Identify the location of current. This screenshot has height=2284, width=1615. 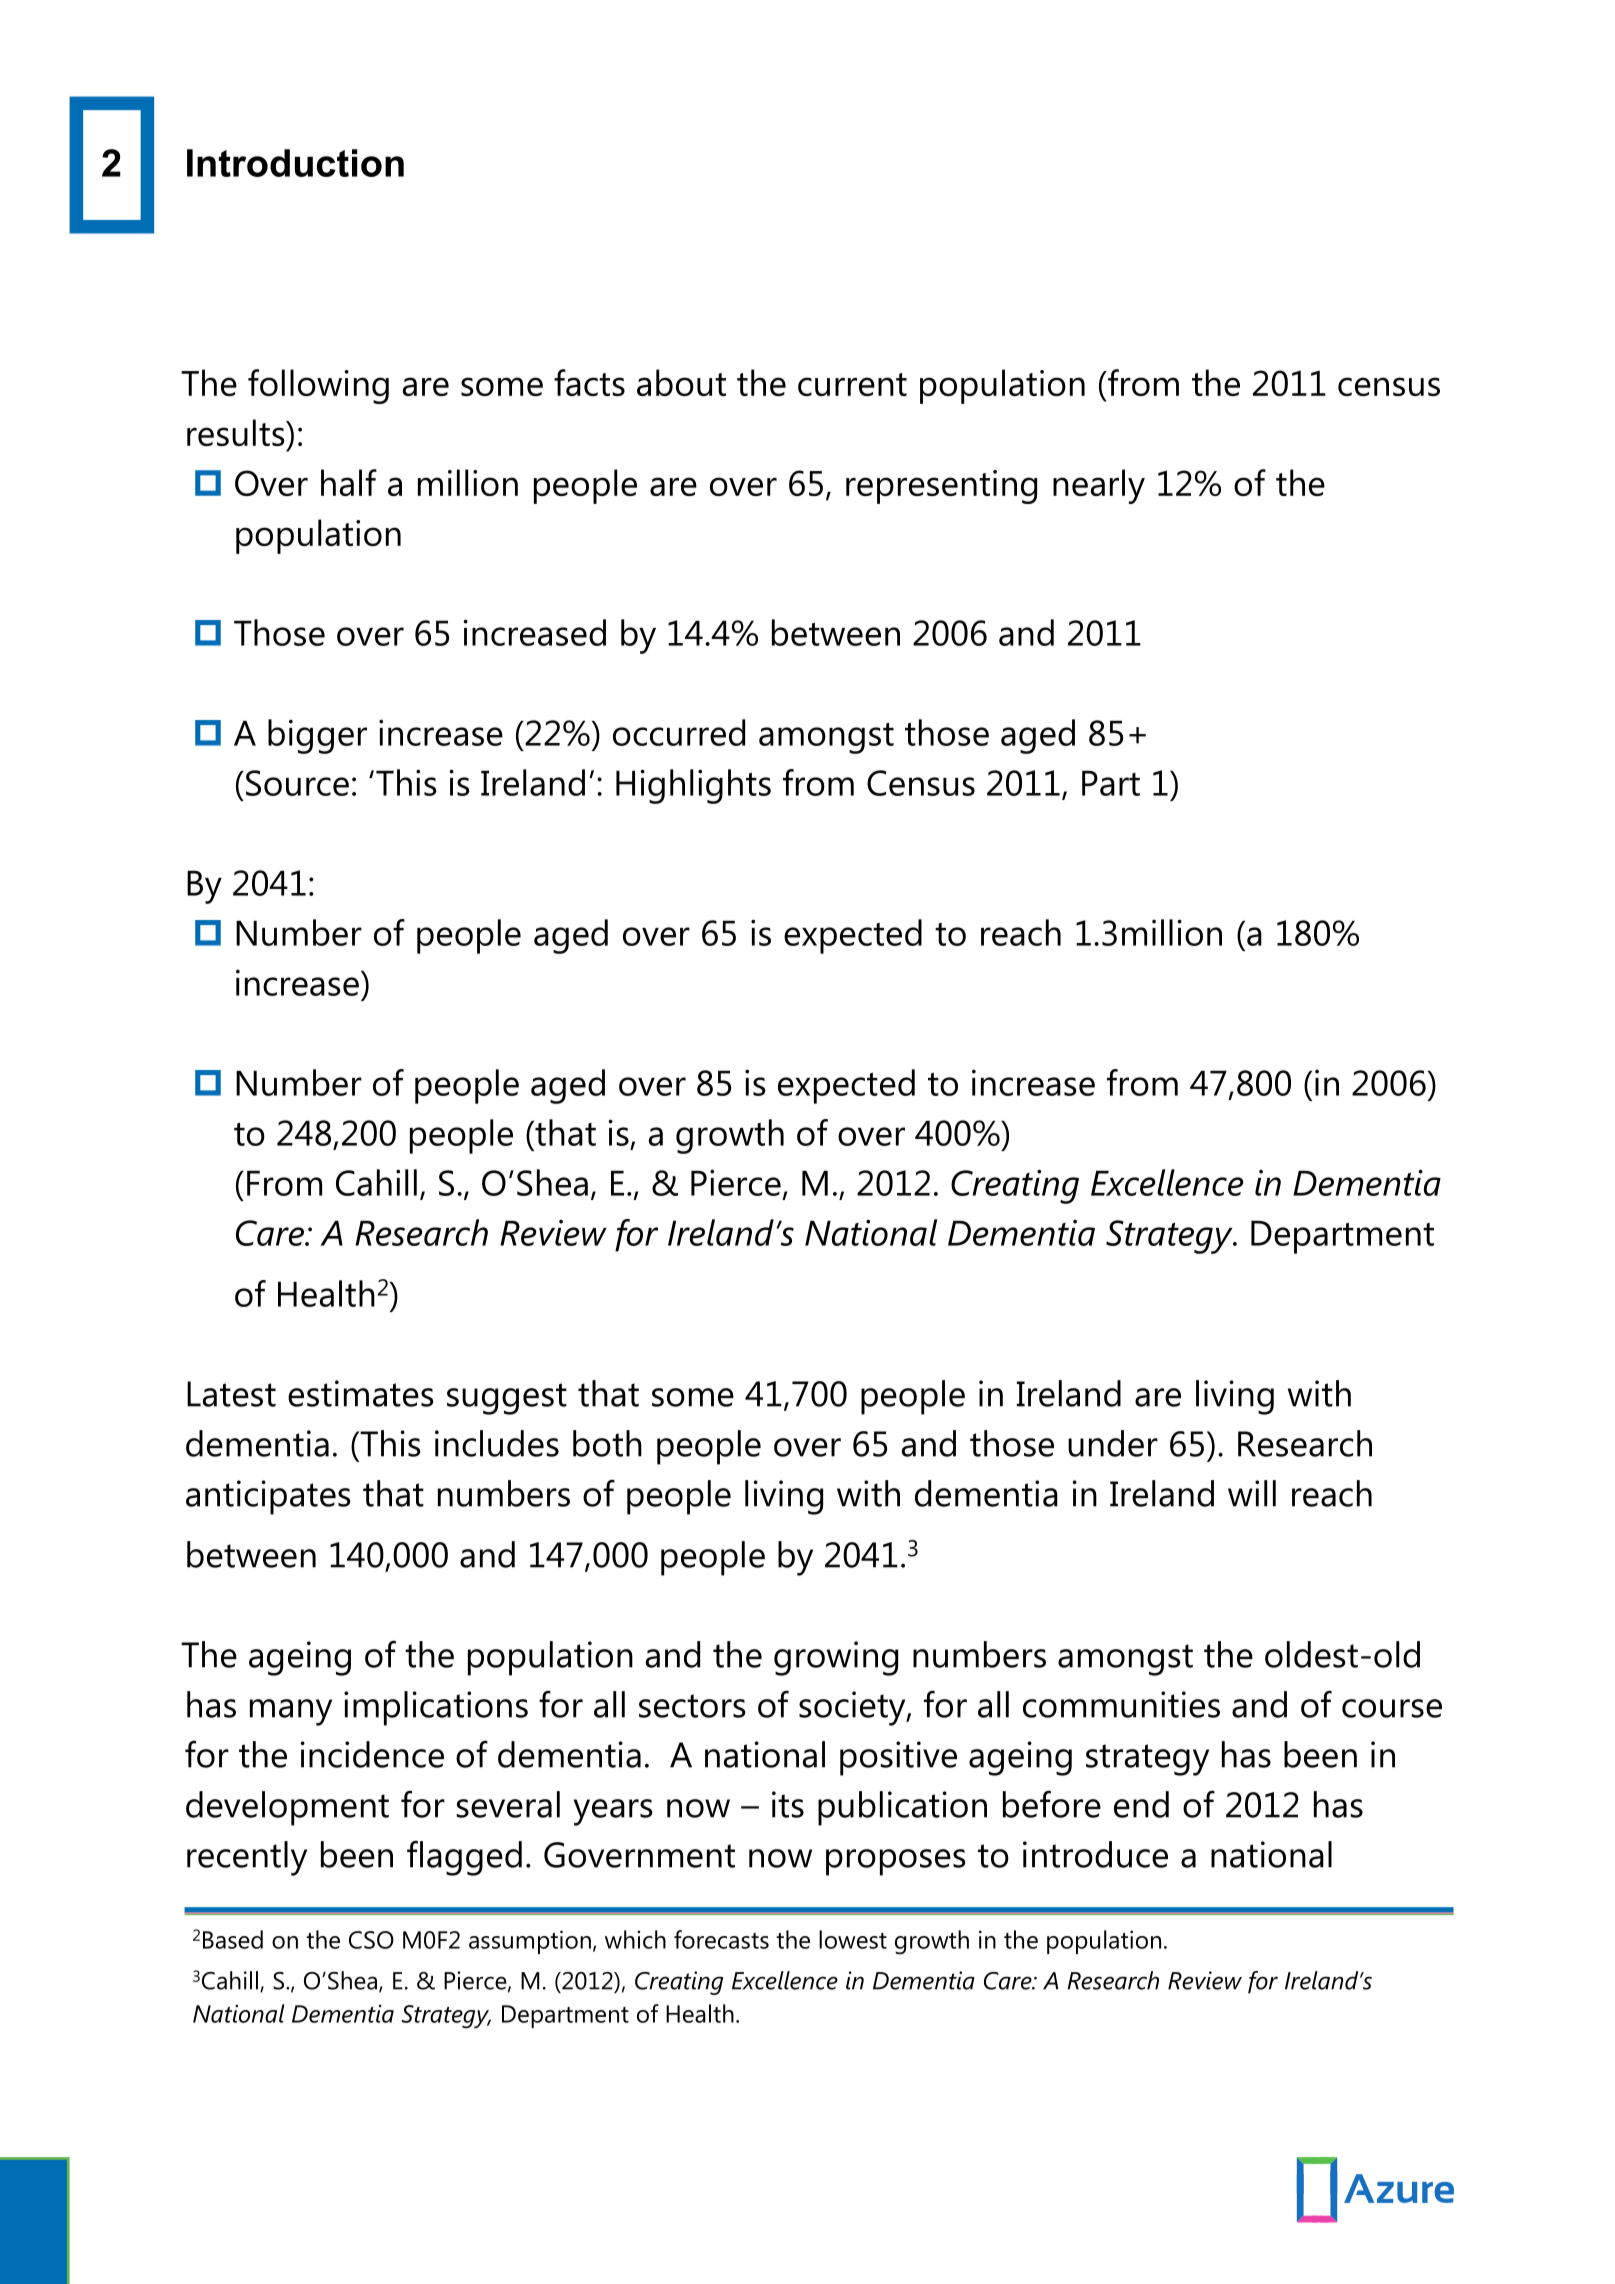
(852, 384).
